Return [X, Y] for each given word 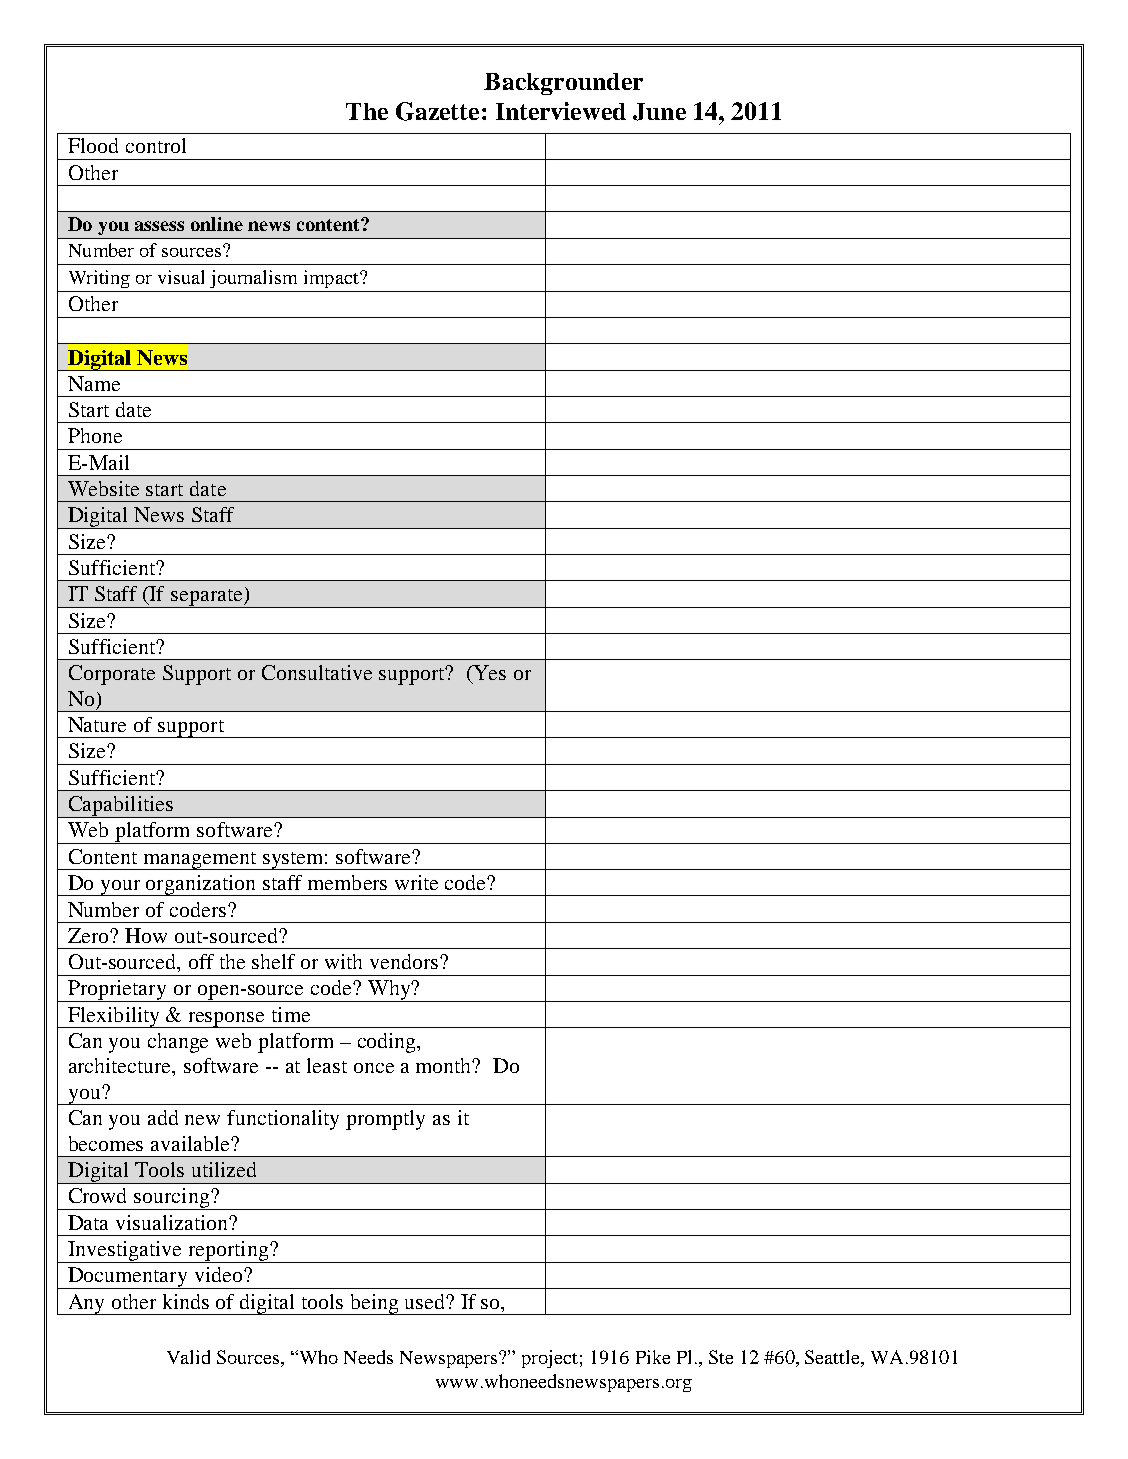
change [178, 1043]
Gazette [437, 111]
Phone [95, 435]
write [416, 882]
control [156, 145]
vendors [405, 961]
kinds [186, 1301]
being [374, 1304]
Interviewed [561, 111]
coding [388, 1043]
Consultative [317, 672]
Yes [489, 672]
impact [332, 279]
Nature [97, 724]
